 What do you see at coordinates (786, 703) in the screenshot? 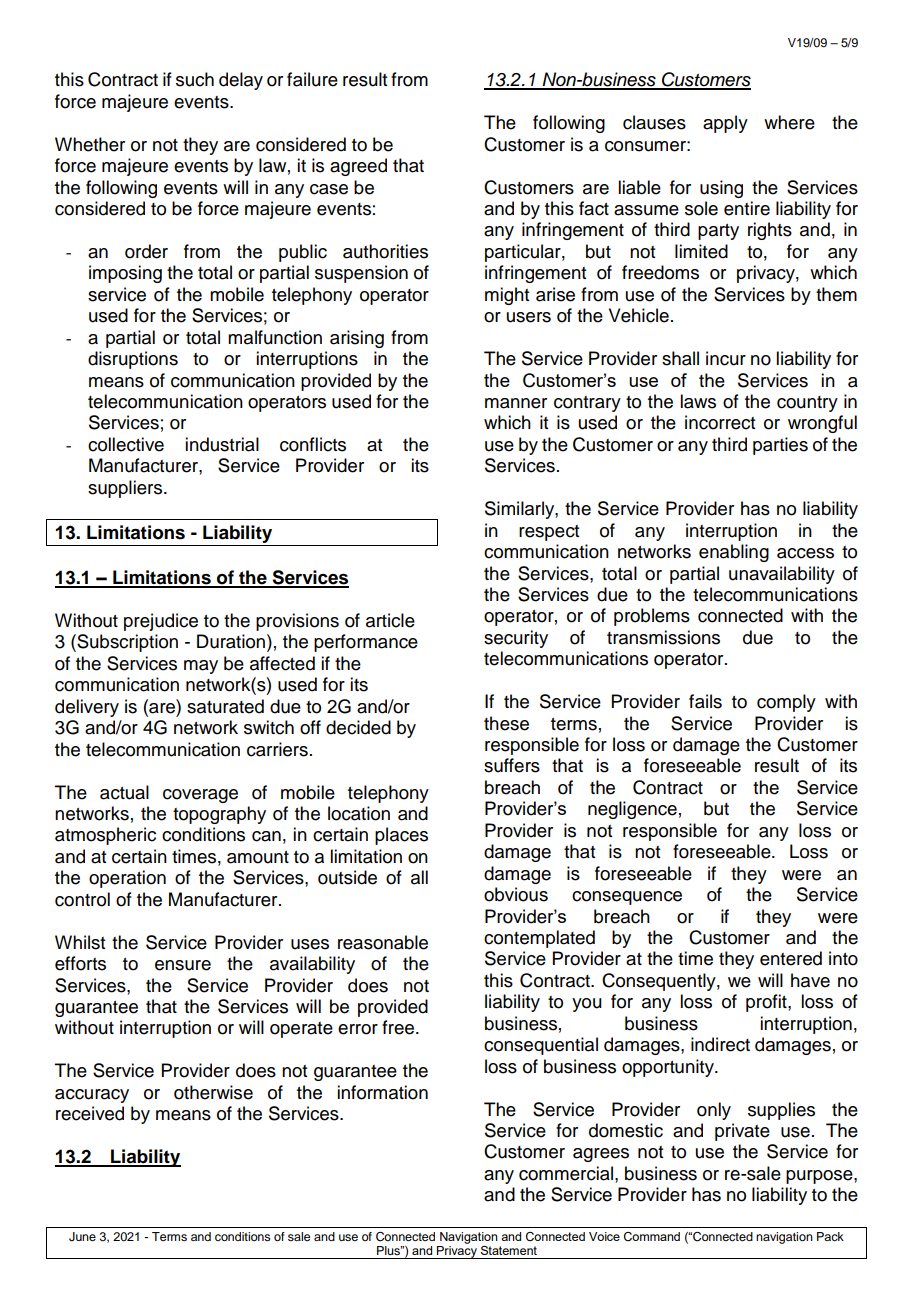
I see `comply` at bounding box center [786, 703].
